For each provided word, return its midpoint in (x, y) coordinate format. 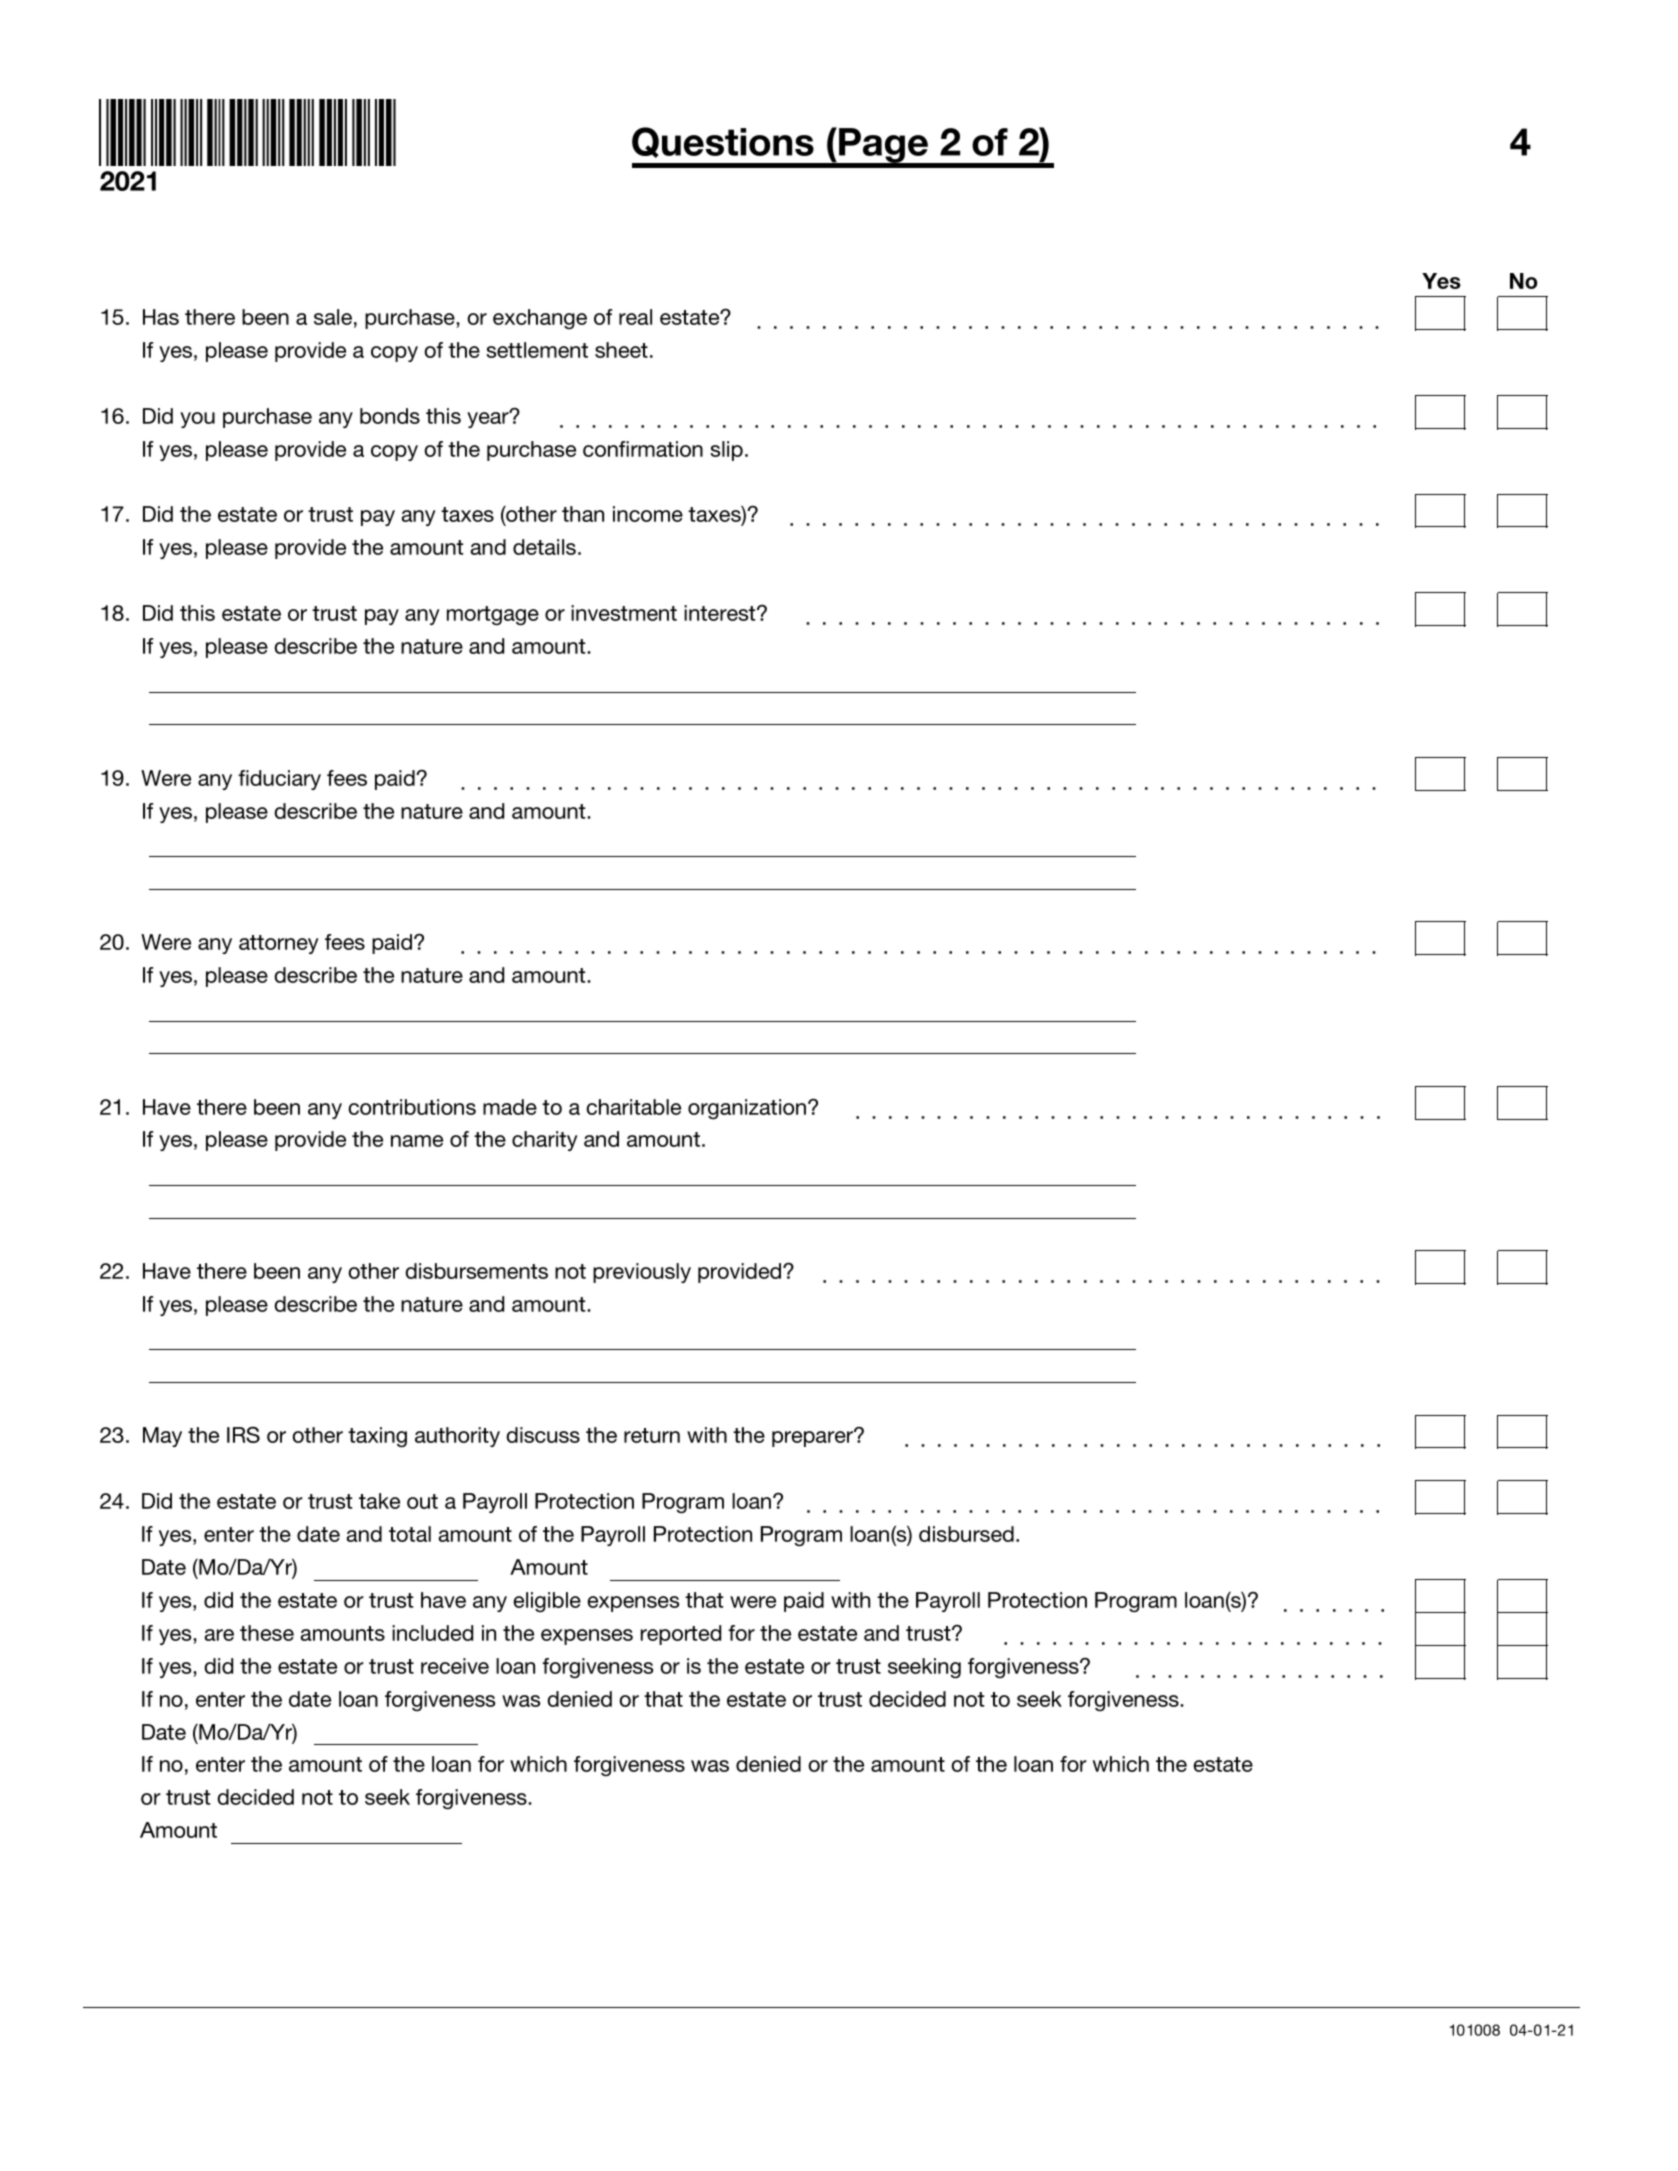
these (267, 1633)
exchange (540, 319)
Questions (723, 142)
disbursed (966, 1534)
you (197, 420)
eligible (547, 1602)
